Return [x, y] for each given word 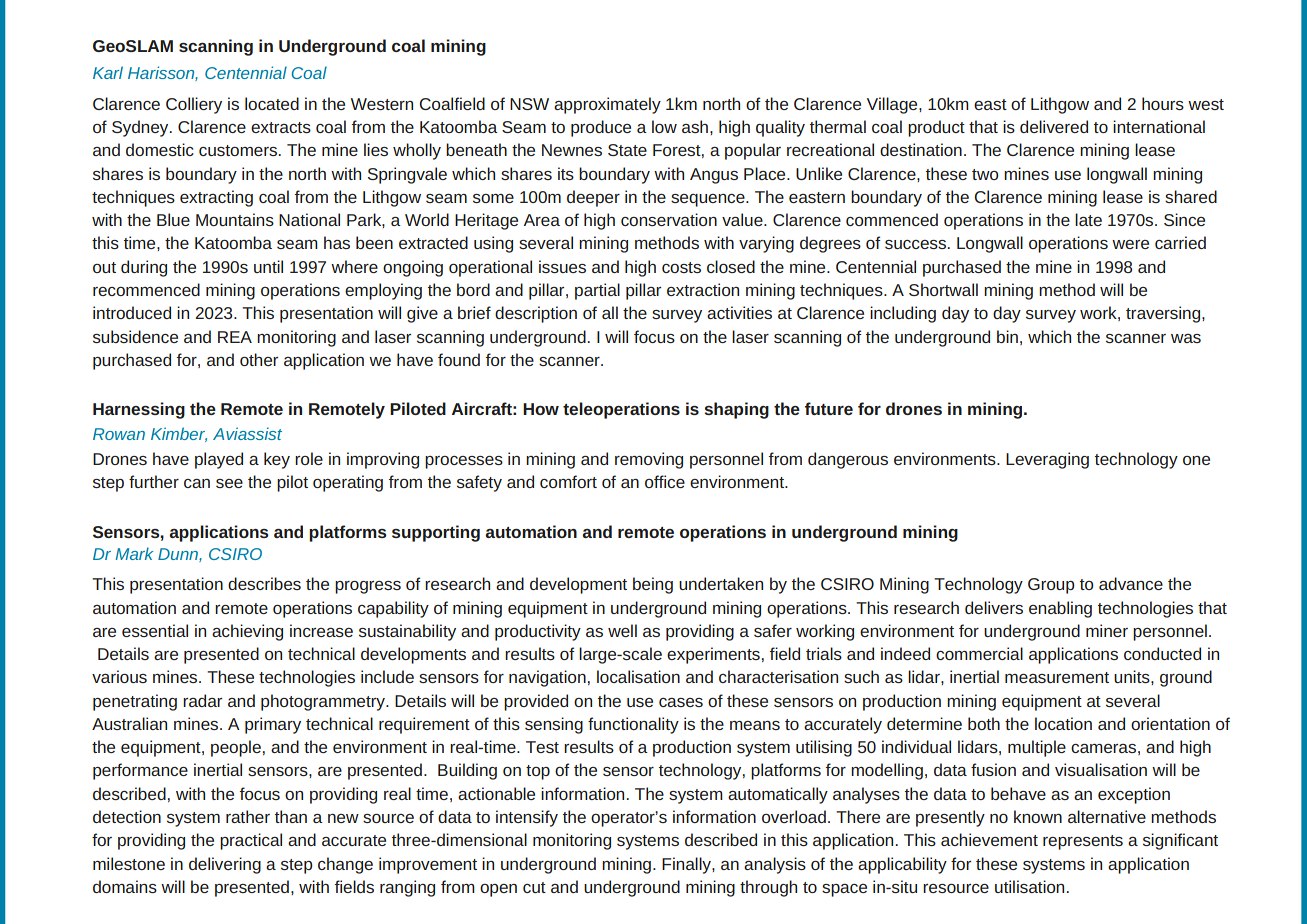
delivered [1054, 126]
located [272, 103]
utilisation [1029, 886]
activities [739, 312]
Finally [687, 865]
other [259, 359]
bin [1007, 336]
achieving [247, 632]
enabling [1060, 609]
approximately [607, 105]
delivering [225, 865]
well [622, 630]
